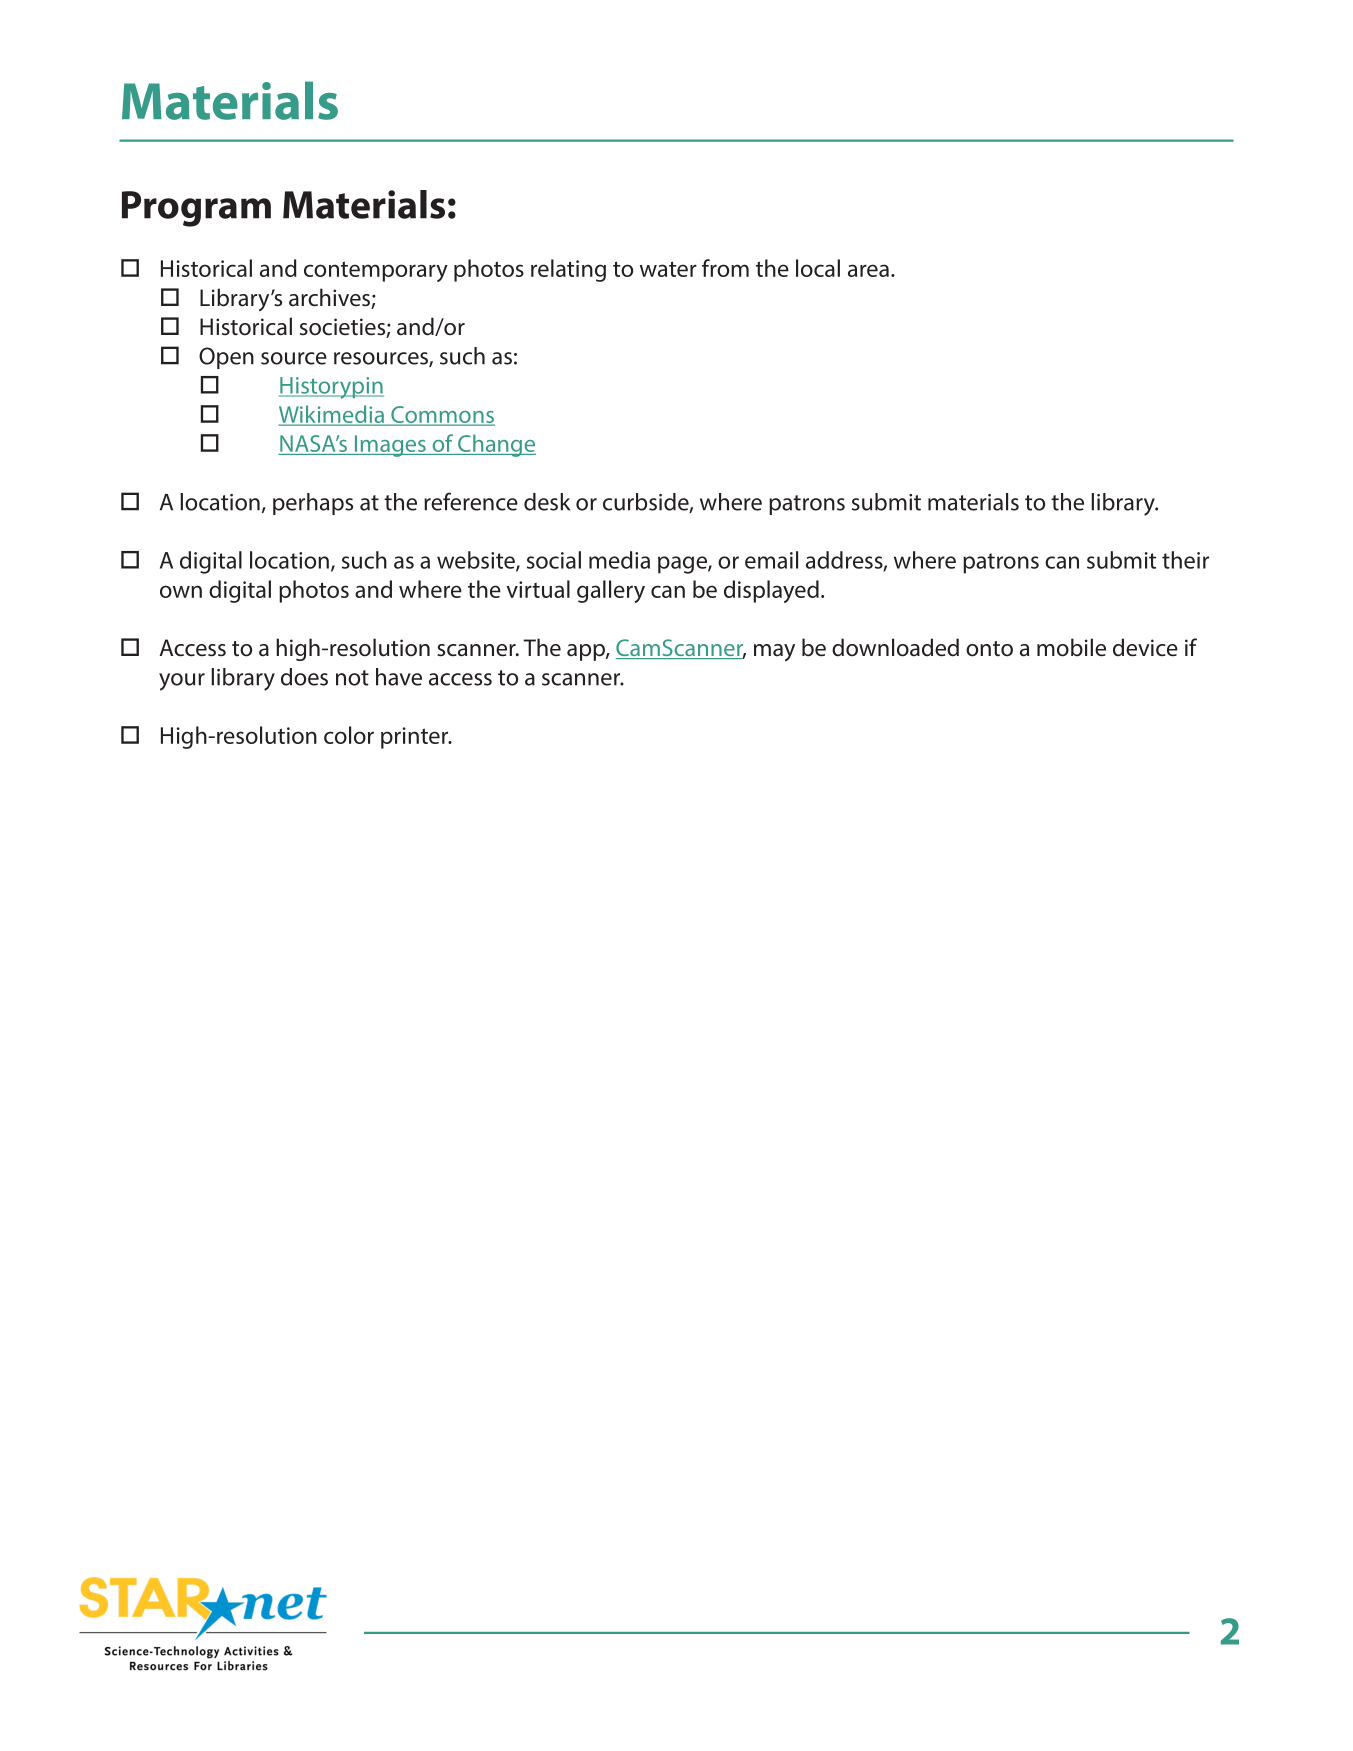 Image resolution: width=1353 pixels, height=1751 pixels. Describe the element at coordinates (547, 502) in the screenshot. I see `desk` at that location.
